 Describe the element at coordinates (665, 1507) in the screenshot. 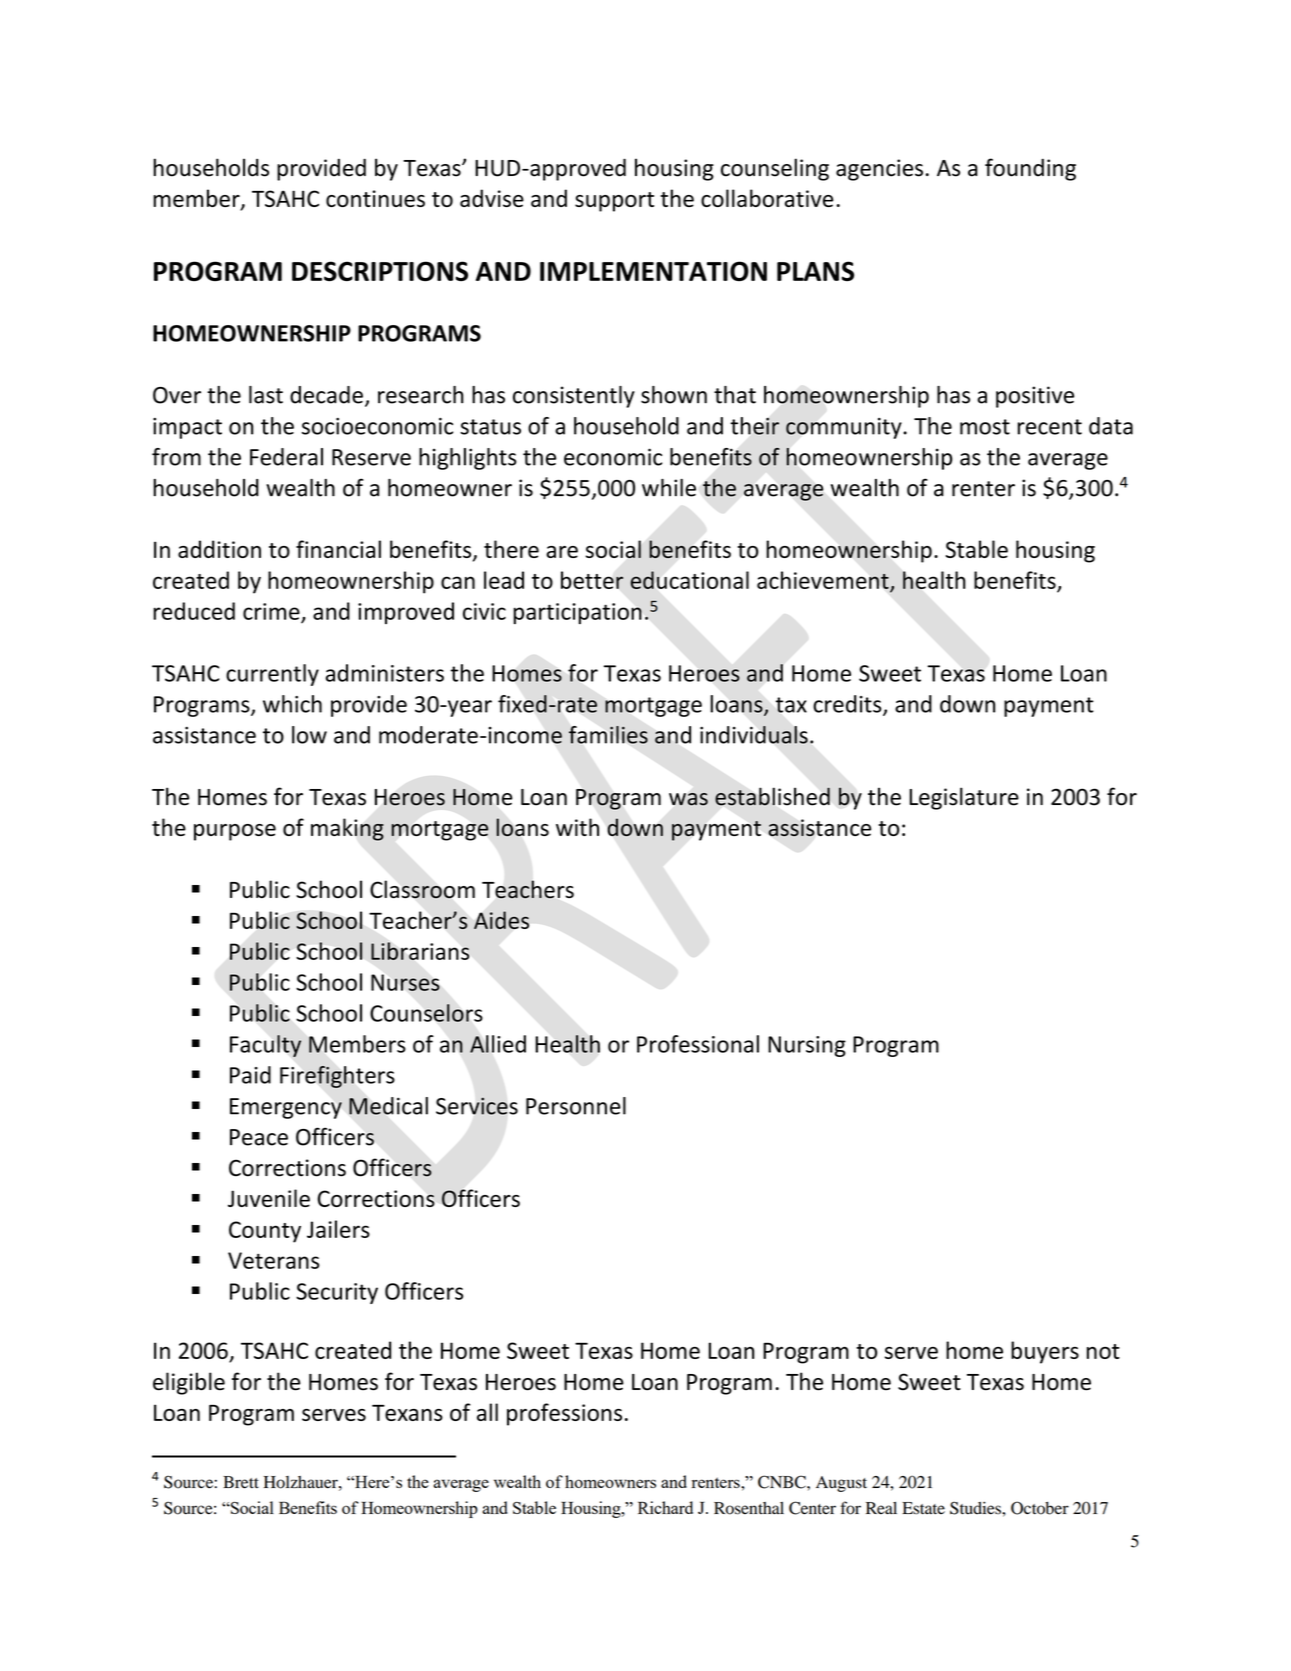

I see `Richard` at that location.
